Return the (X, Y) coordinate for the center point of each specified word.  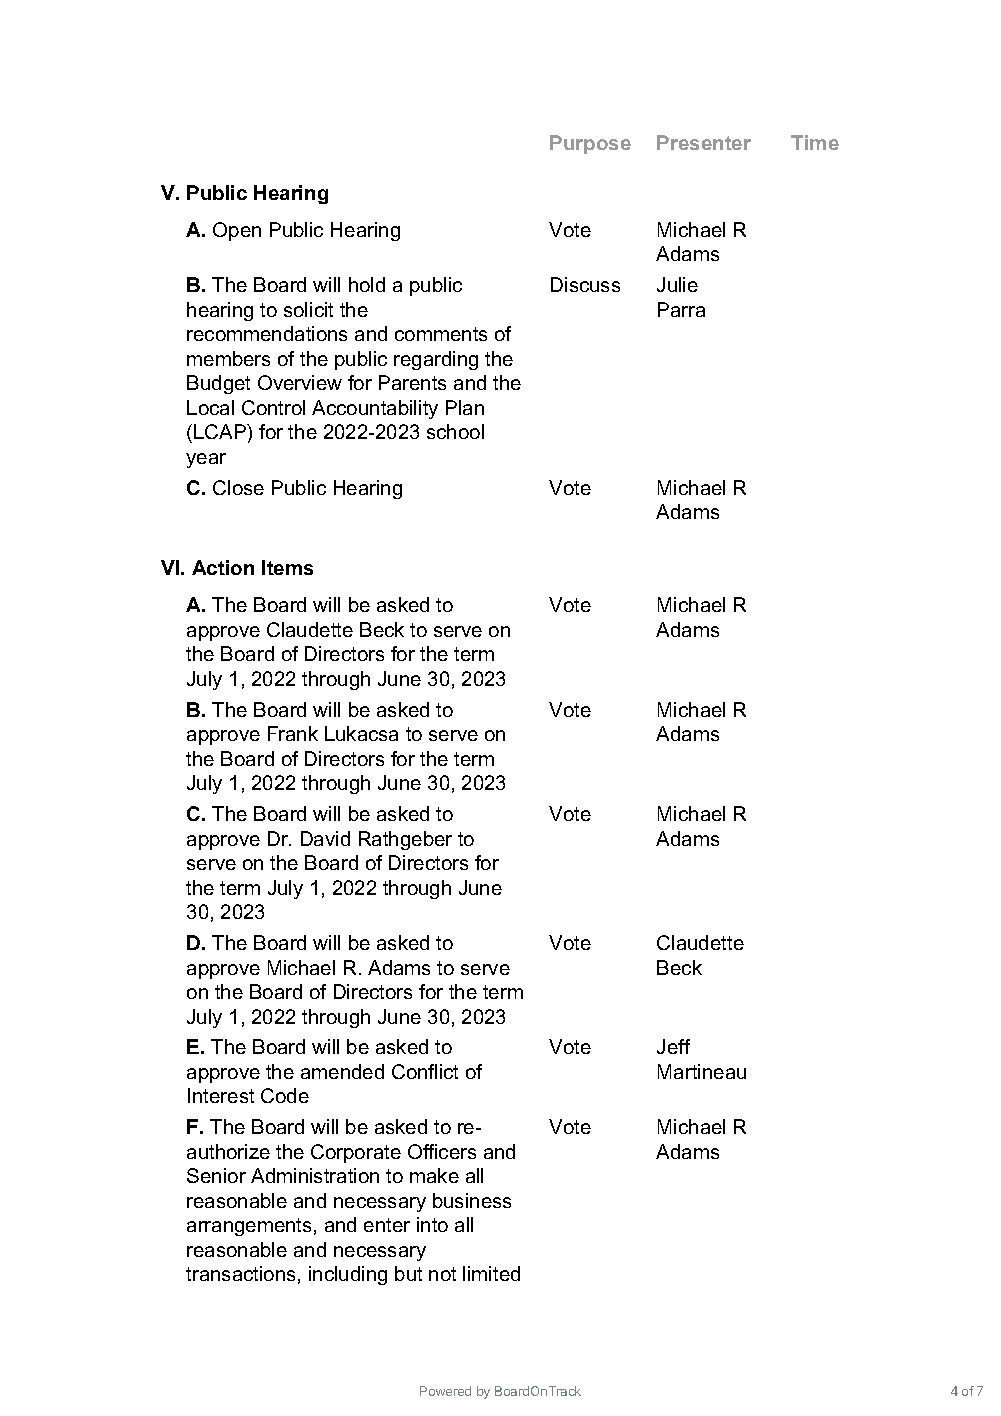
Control (273, 407)
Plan (465, 407)
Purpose (590, 144)
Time (815, 142)
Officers (442, 1151)
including (348, 1275)
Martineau (702, 1071)
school (455, 431)
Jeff (673, 1046)
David (325, 838)
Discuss (585, 284)
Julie (677, 284)
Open (237, 231)
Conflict (425, 1071)
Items (287, 567)
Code (285, 1095)
